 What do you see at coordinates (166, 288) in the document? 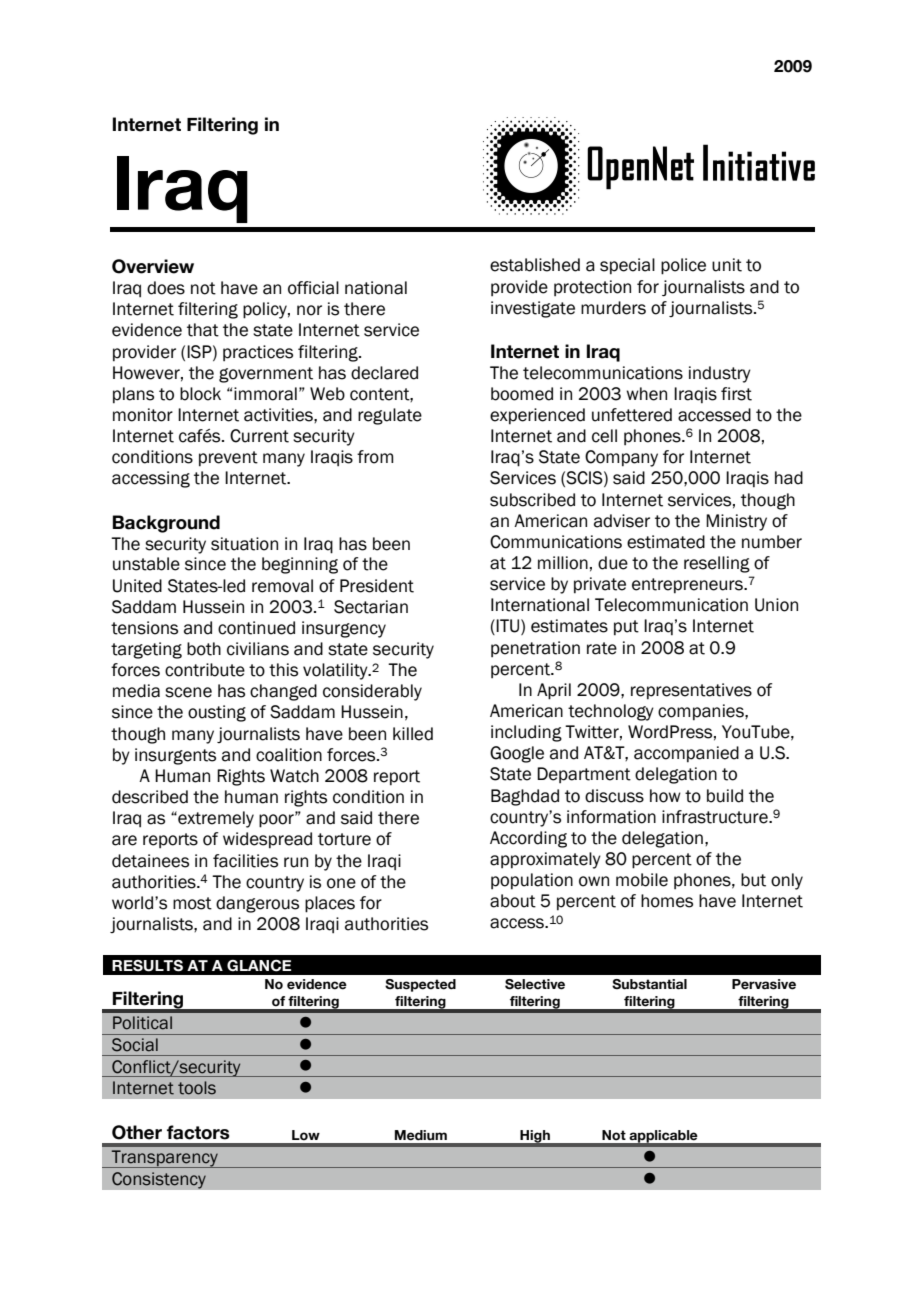
I see `does` at bounding box center [166, 288].
